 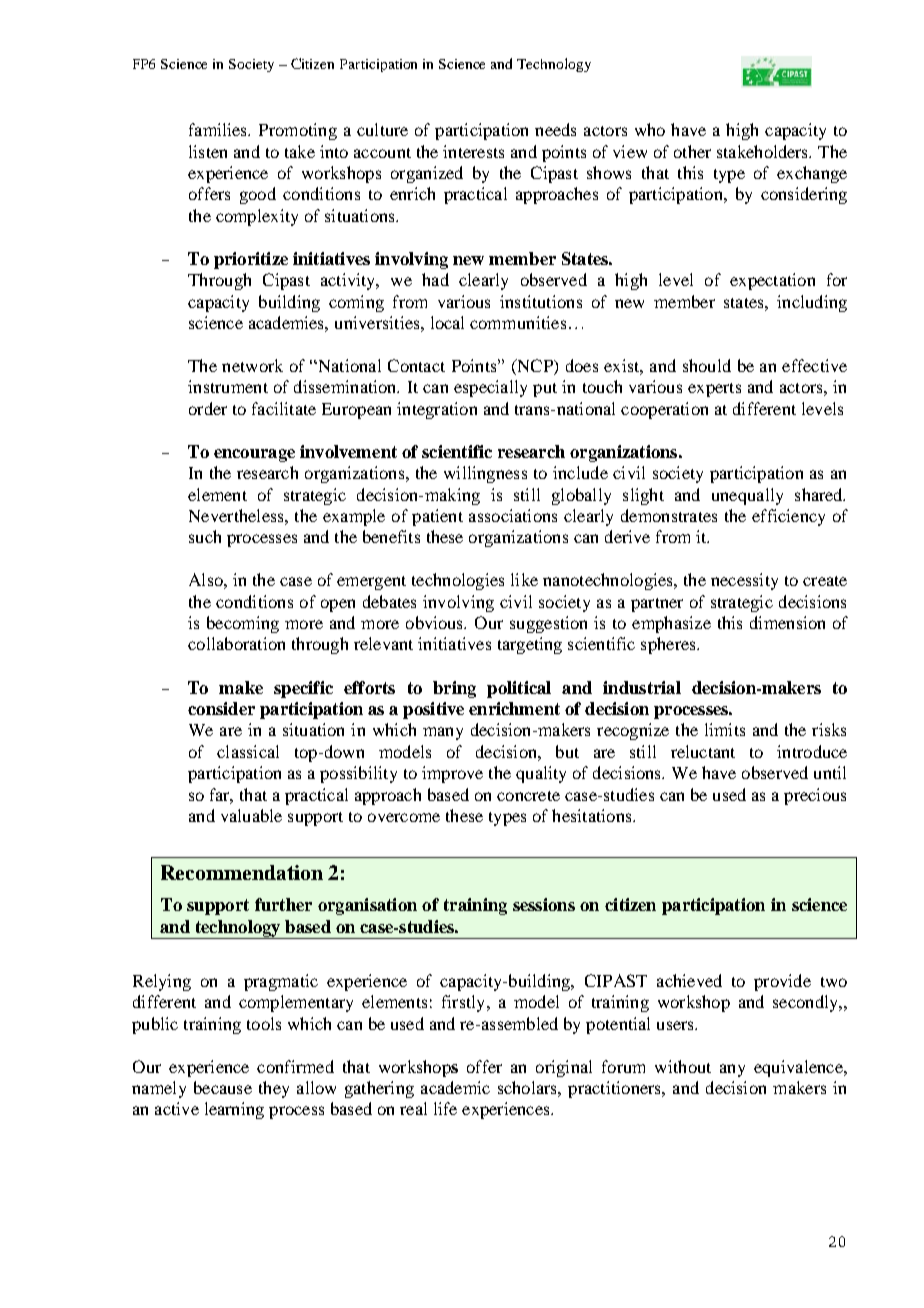 I want to click on encourage, so click(x=254, y=455).
